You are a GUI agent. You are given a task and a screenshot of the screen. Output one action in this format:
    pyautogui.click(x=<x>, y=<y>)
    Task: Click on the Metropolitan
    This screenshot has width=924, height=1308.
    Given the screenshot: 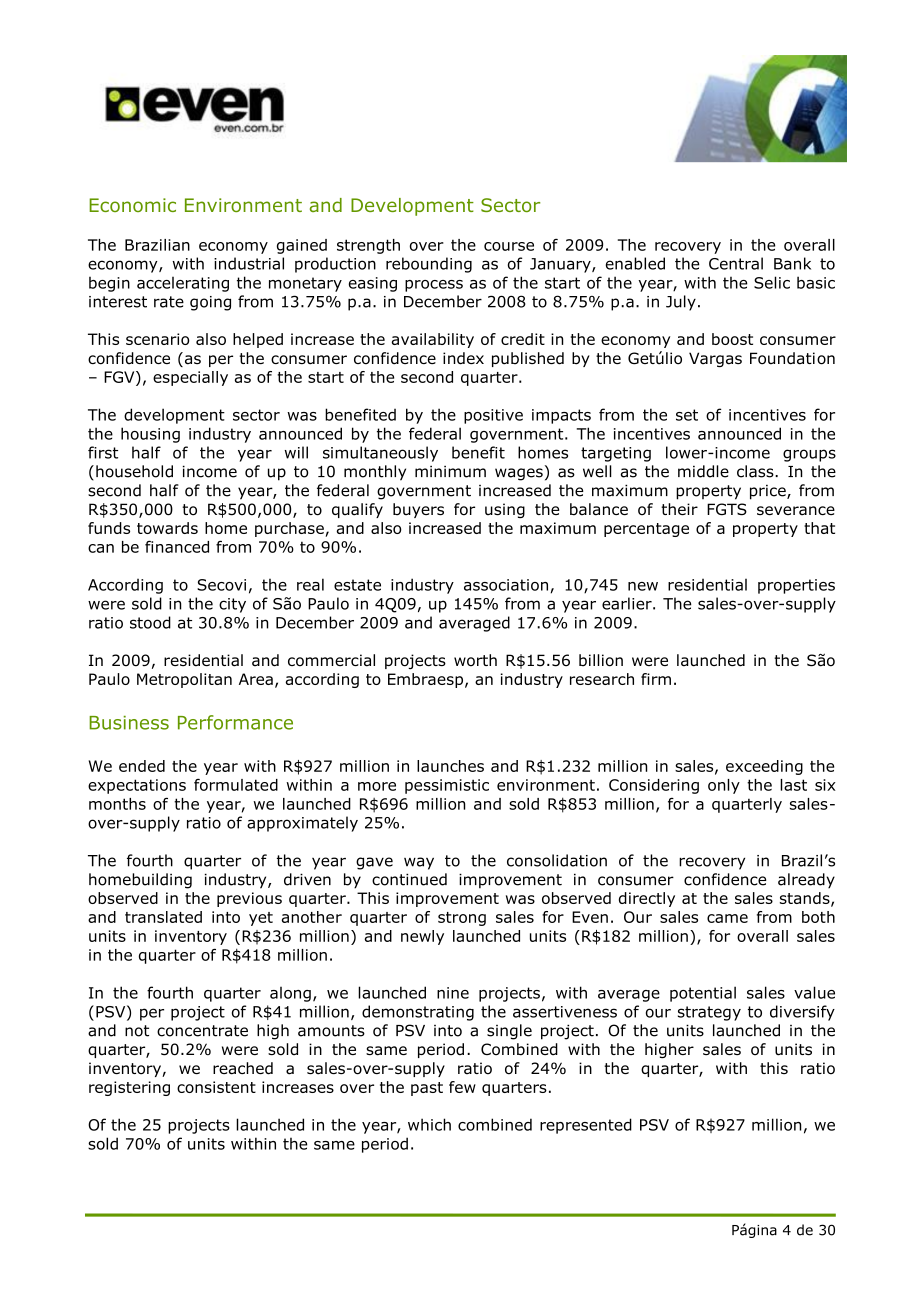 What is the action you would take?
    pyautogui.click(x=184, y=680)
